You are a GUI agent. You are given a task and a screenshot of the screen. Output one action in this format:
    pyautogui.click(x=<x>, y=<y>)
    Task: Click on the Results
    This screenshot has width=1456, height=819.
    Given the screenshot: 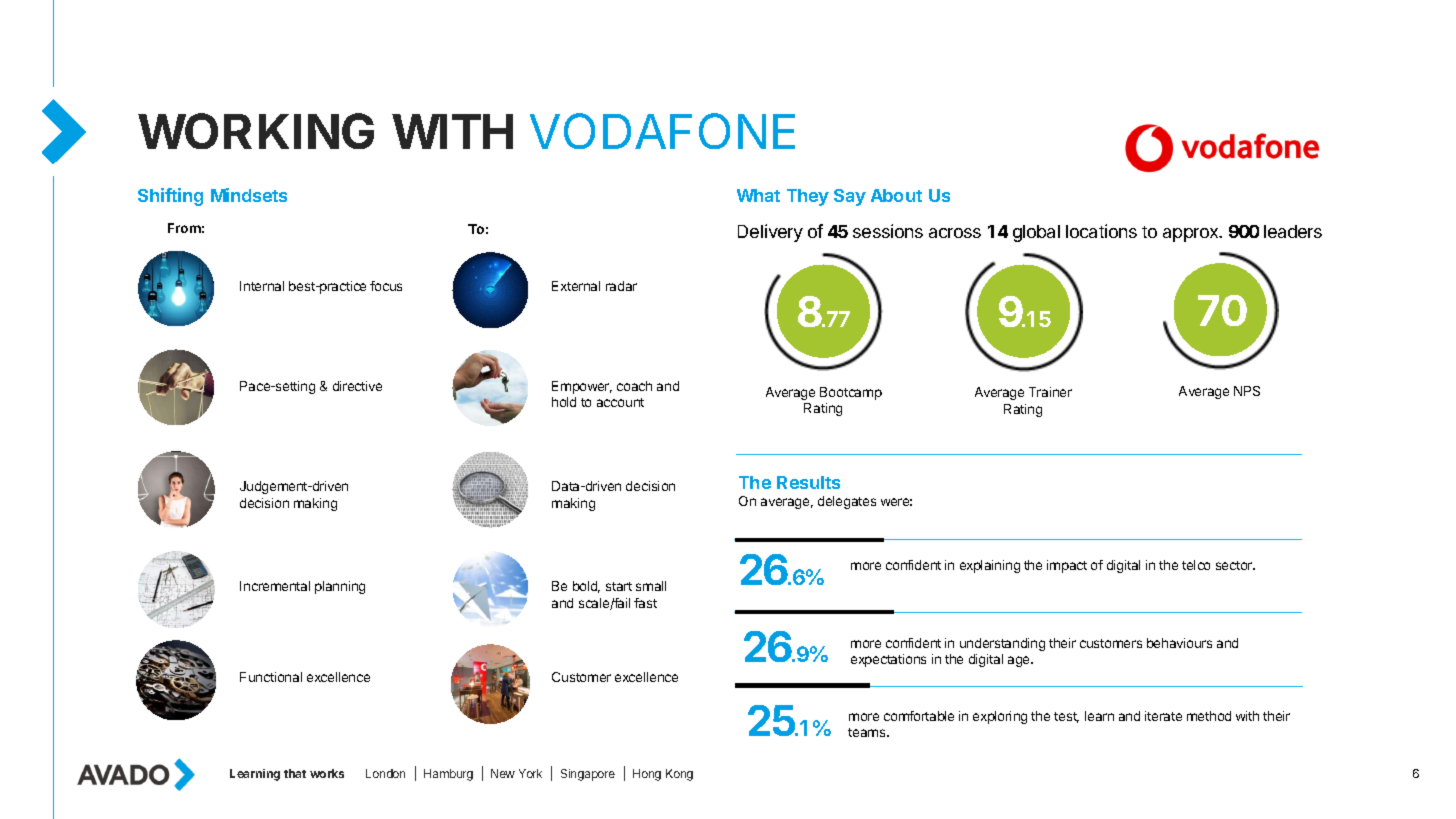 What is the action you would take?
    pyautogui.click(x=808, y=482)
